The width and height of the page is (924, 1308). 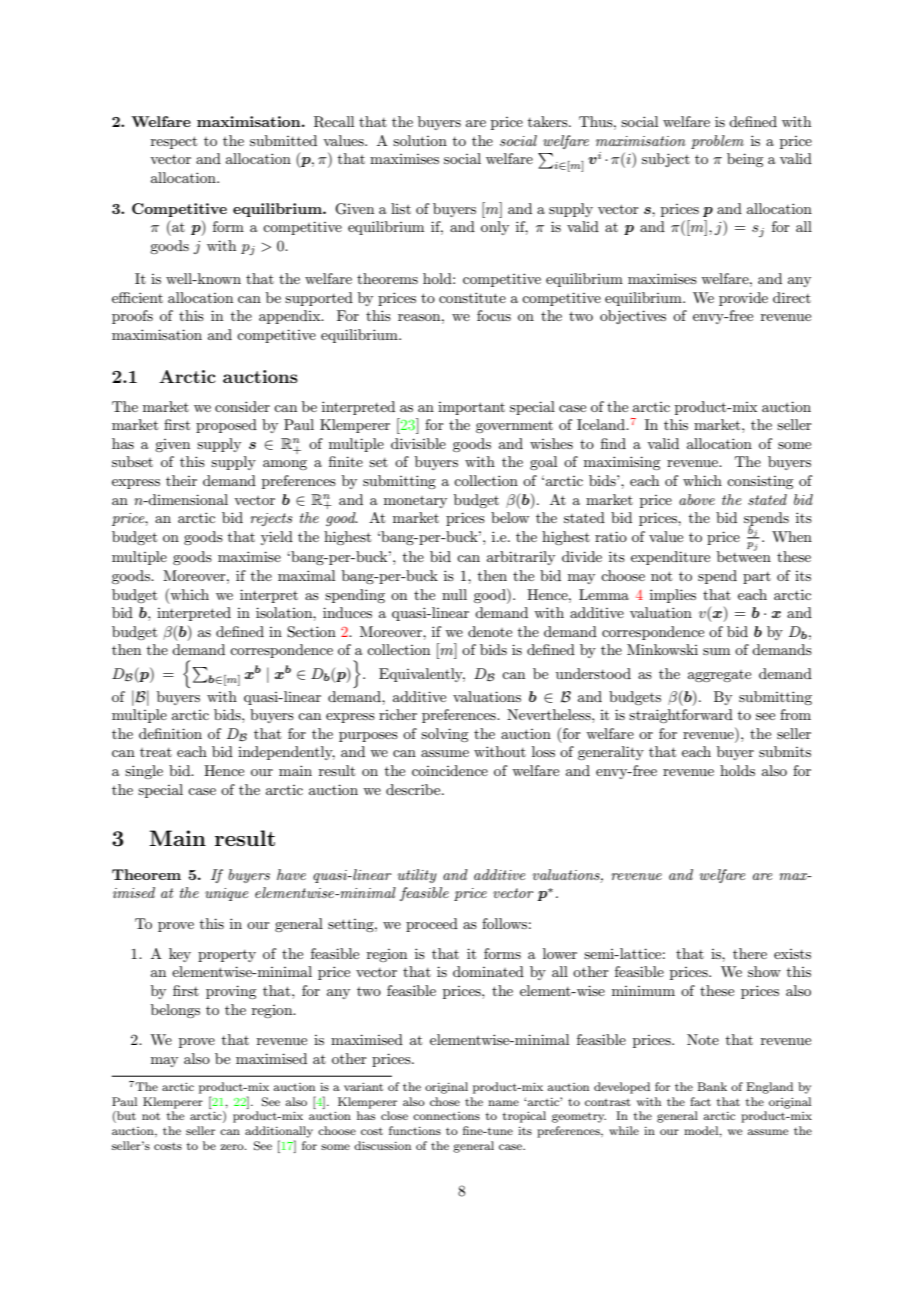 I want to click on solution, so click(x=420, y=140).
